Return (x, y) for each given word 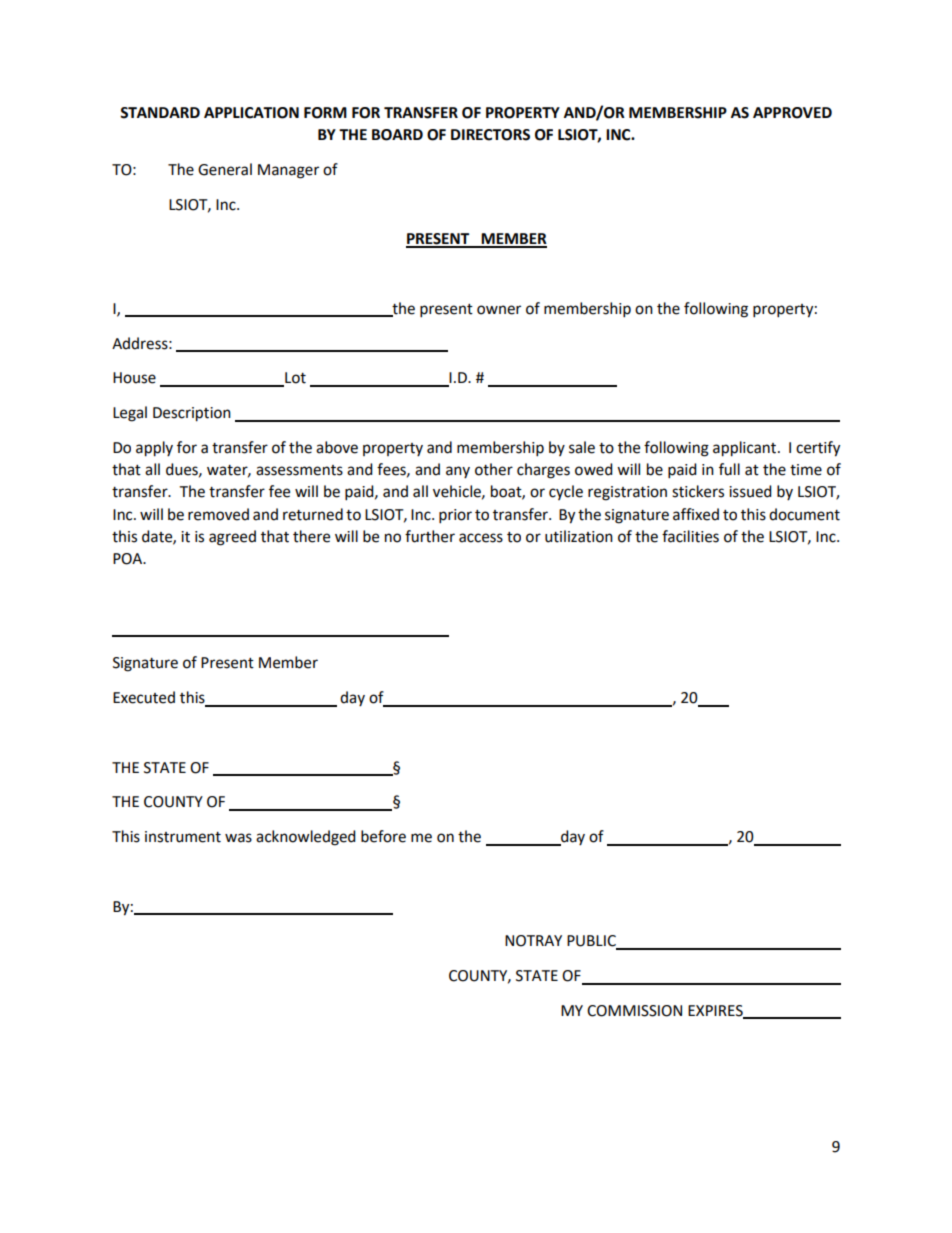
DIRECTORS (490, 135)
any (458, 472)
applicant (746, 449)
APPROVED (792, 113)
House (134, 378)
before (383, 836)
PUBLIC (592, 942)
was (238, 838)
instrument (183, 837)
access (481, 538)
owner (499, 310)
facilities (690, 536)
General (225, 169)
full (729, 469)
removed (218, 514)
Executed (144, 697)
